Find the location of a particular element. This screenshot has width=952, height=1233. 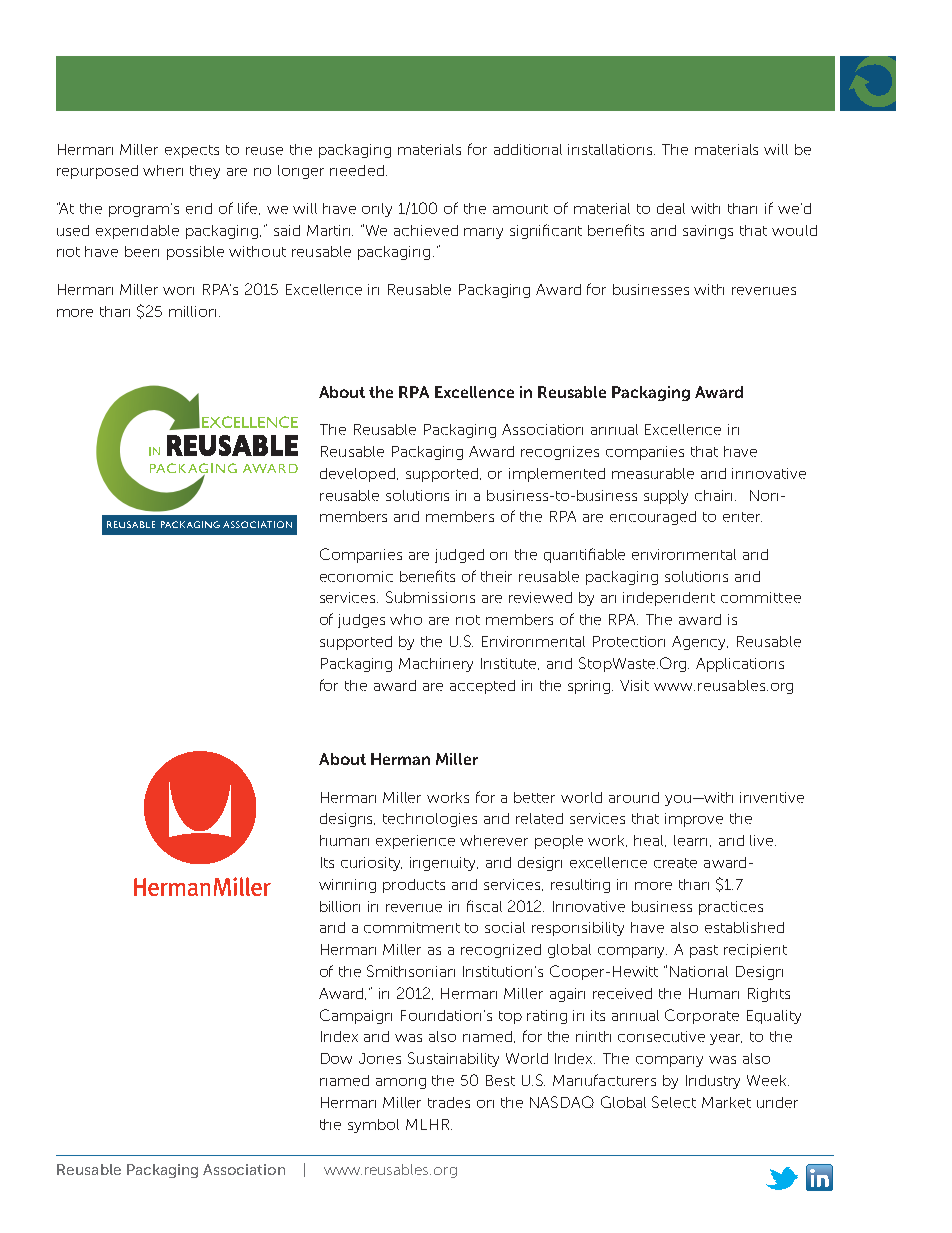

deal is located at coordinates (671, 208).
